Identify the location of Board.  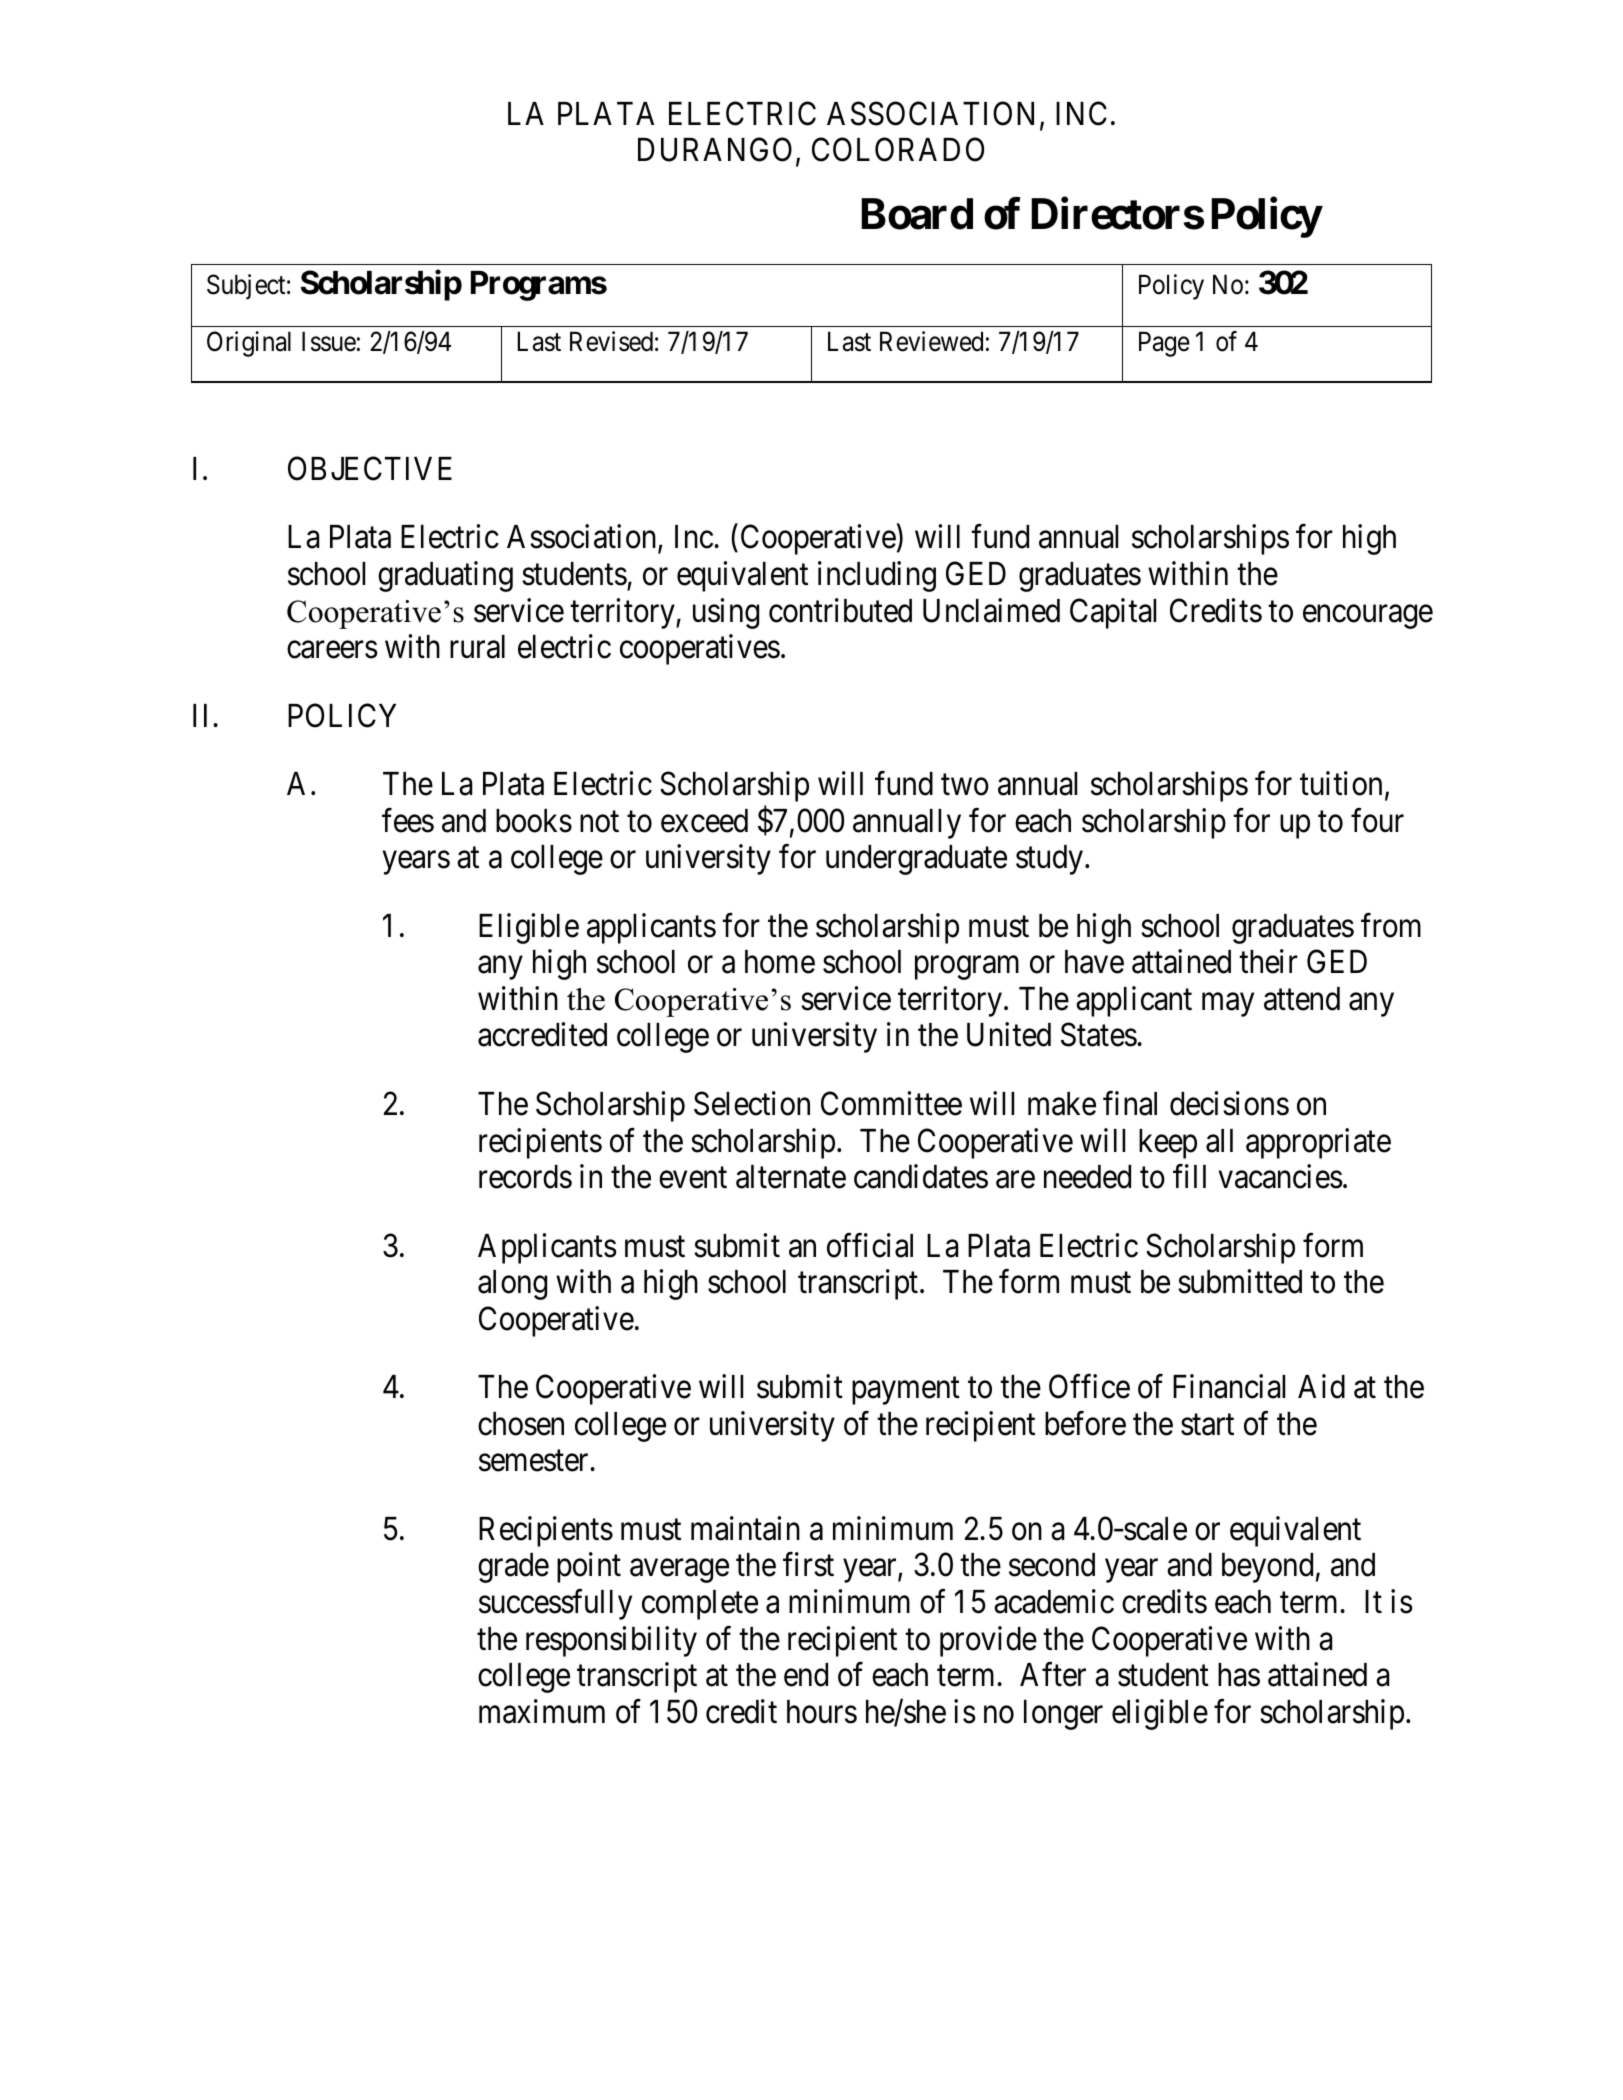
(917, 214).
